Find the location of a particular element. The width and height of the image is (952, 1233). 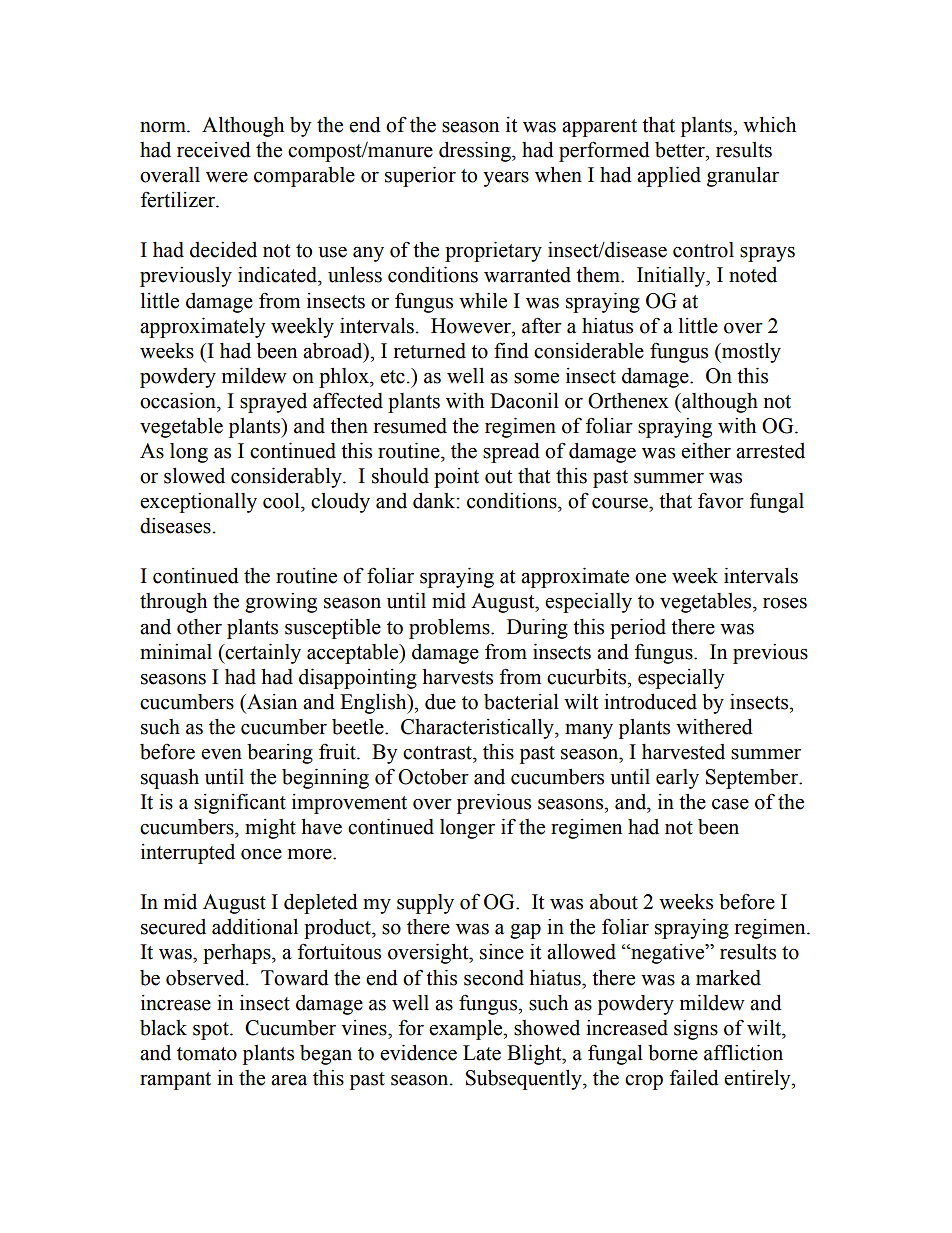

problems is located at coordinates (450, 629).
